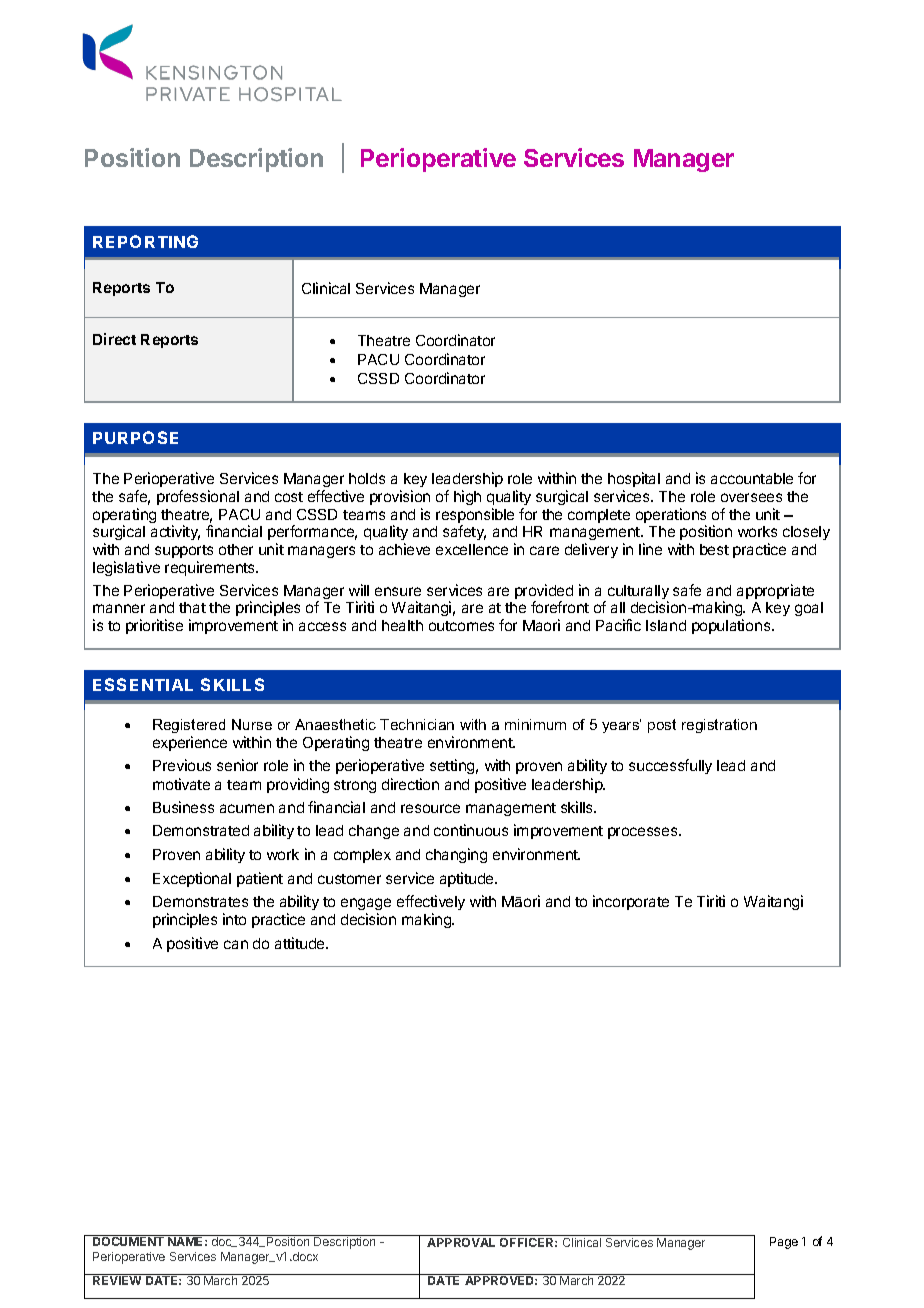  What do you see at coordinates (631, 902) in the screenshot?
I see `incorporate` at bounding box center [631, 902].
